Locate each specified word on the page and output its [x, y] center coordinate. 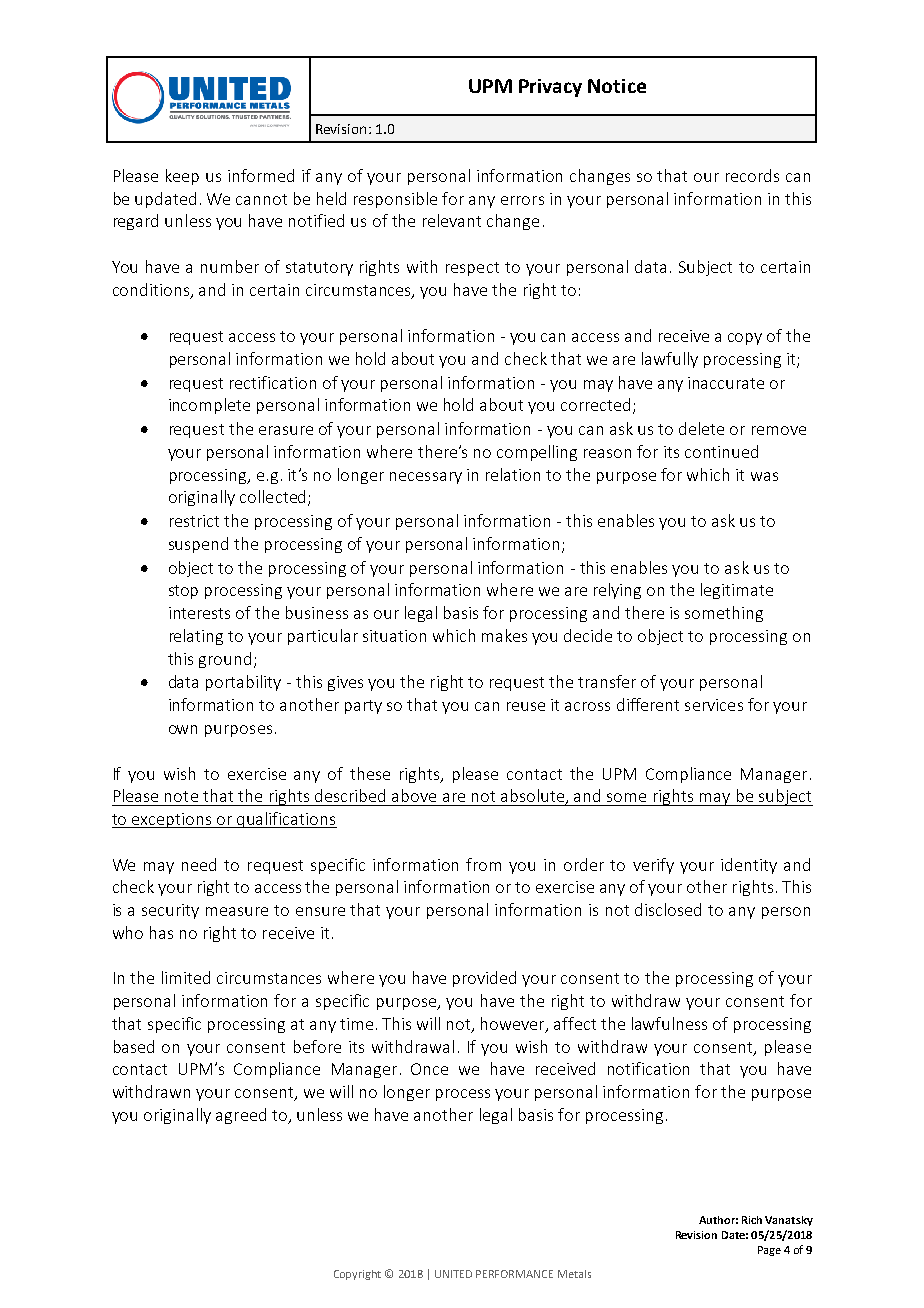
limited [186, 977]
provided [484, 979]
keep [182, 177]
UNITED [453, 1274]
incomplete [209, 406]
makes [504, 635]
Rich [752, 1220]
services [714, 705]
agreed [241, 1116]
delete [701, 428]
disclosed [668, 909]
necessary [426, 478]
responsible [395, 200]
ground [225, 660]
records [752, 175]
